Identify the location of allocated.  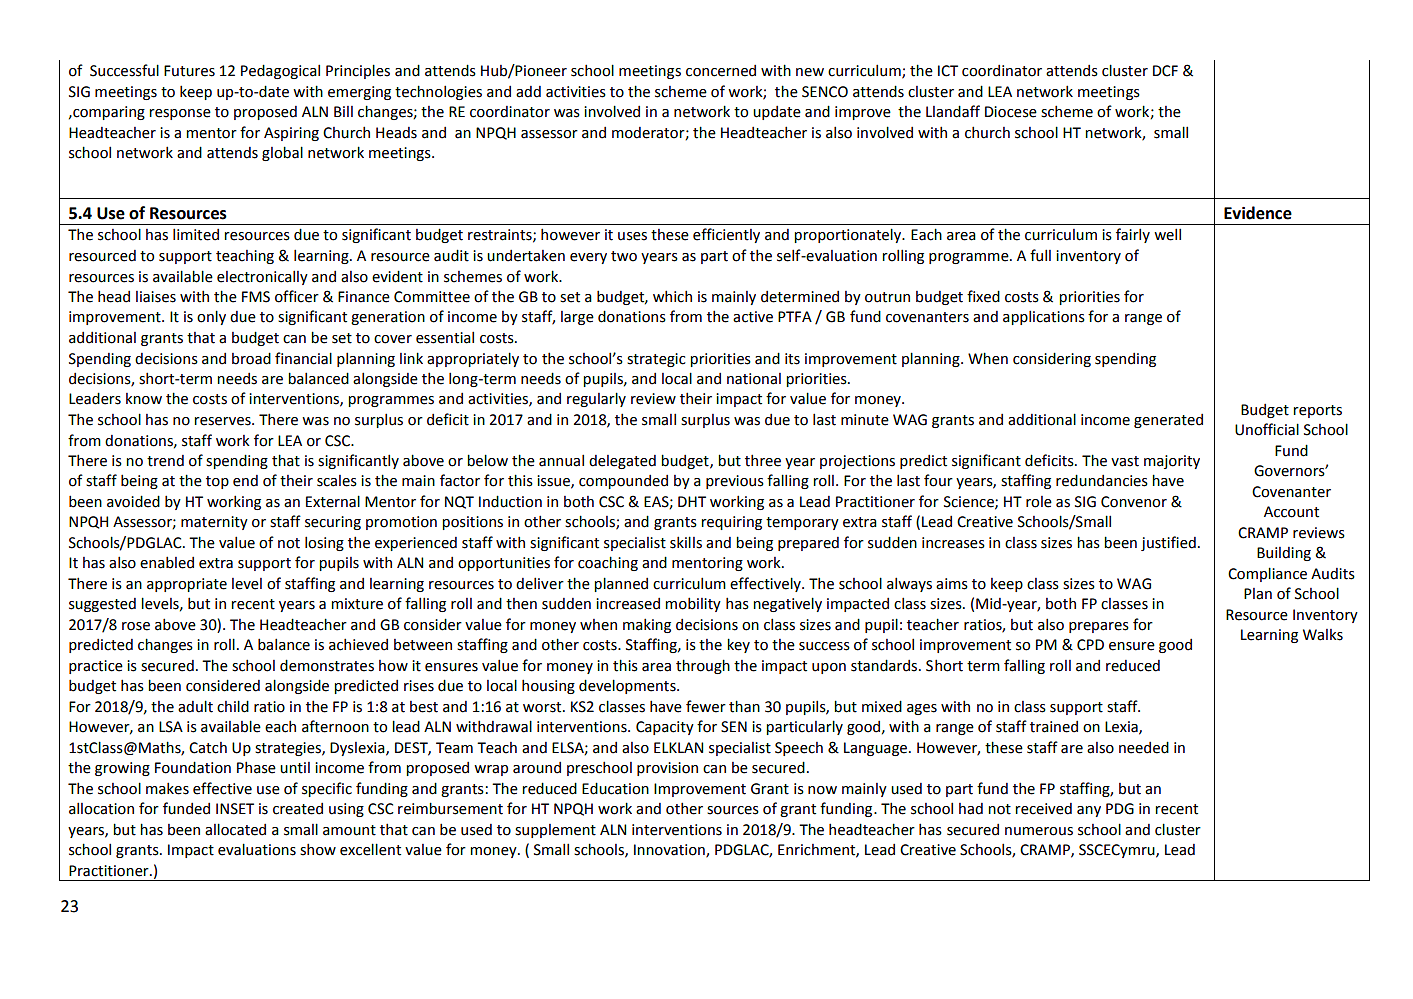
(235, 829).
